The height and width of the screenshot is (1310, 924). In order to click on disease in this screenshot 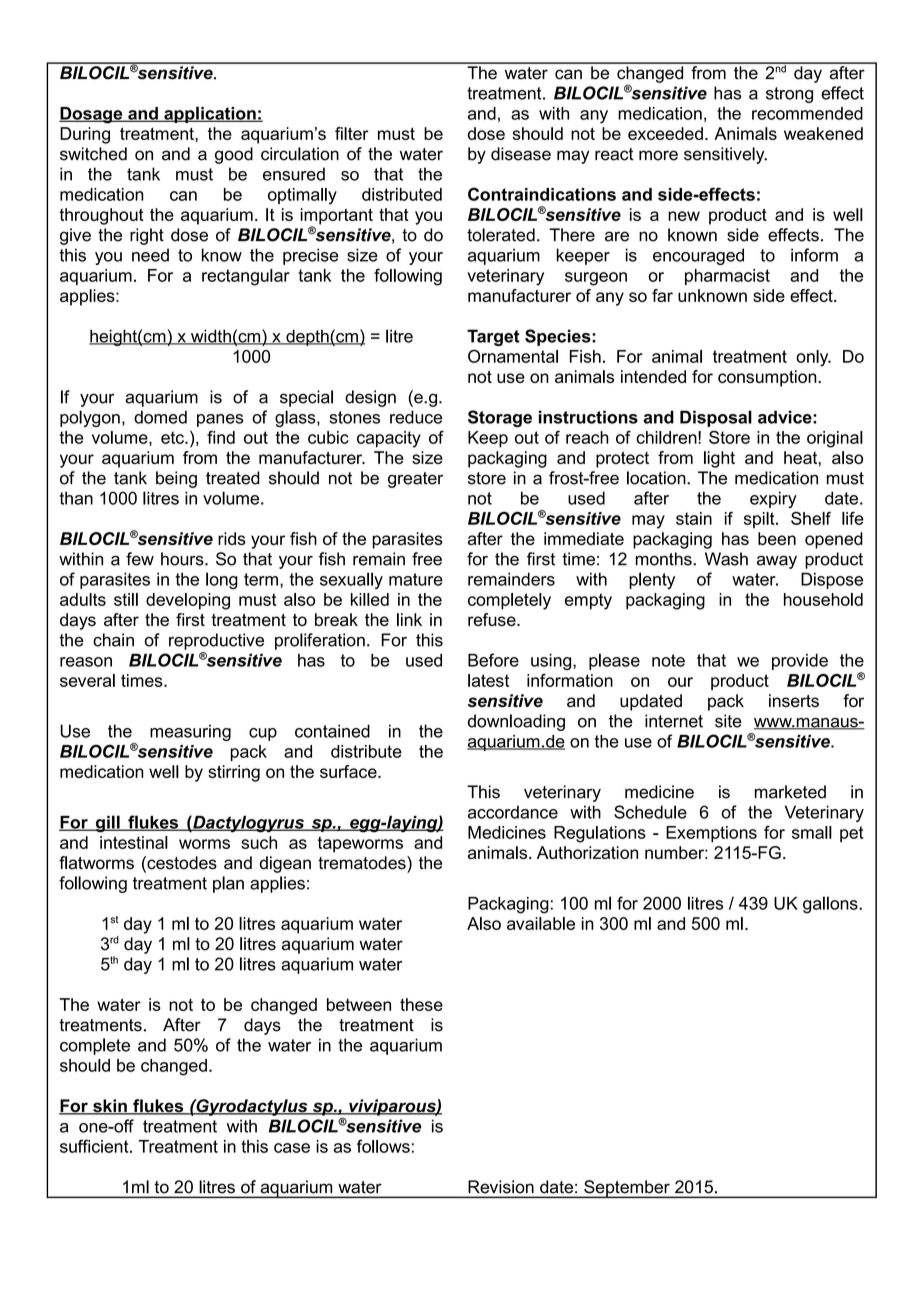, I will do `click(521, 154)`.
